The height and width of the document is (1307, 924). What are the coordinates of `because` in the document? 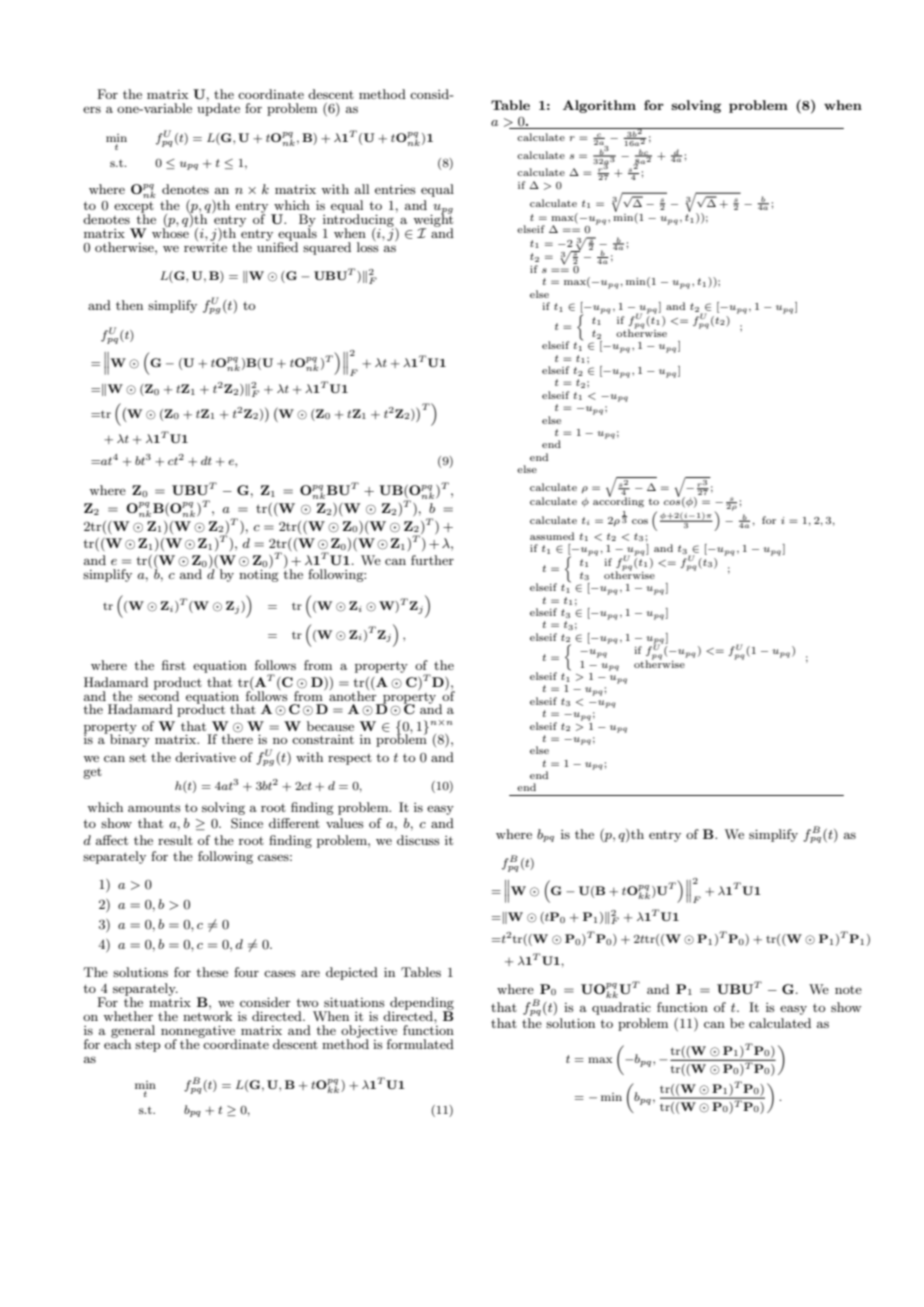 It's located at (330, 726).
